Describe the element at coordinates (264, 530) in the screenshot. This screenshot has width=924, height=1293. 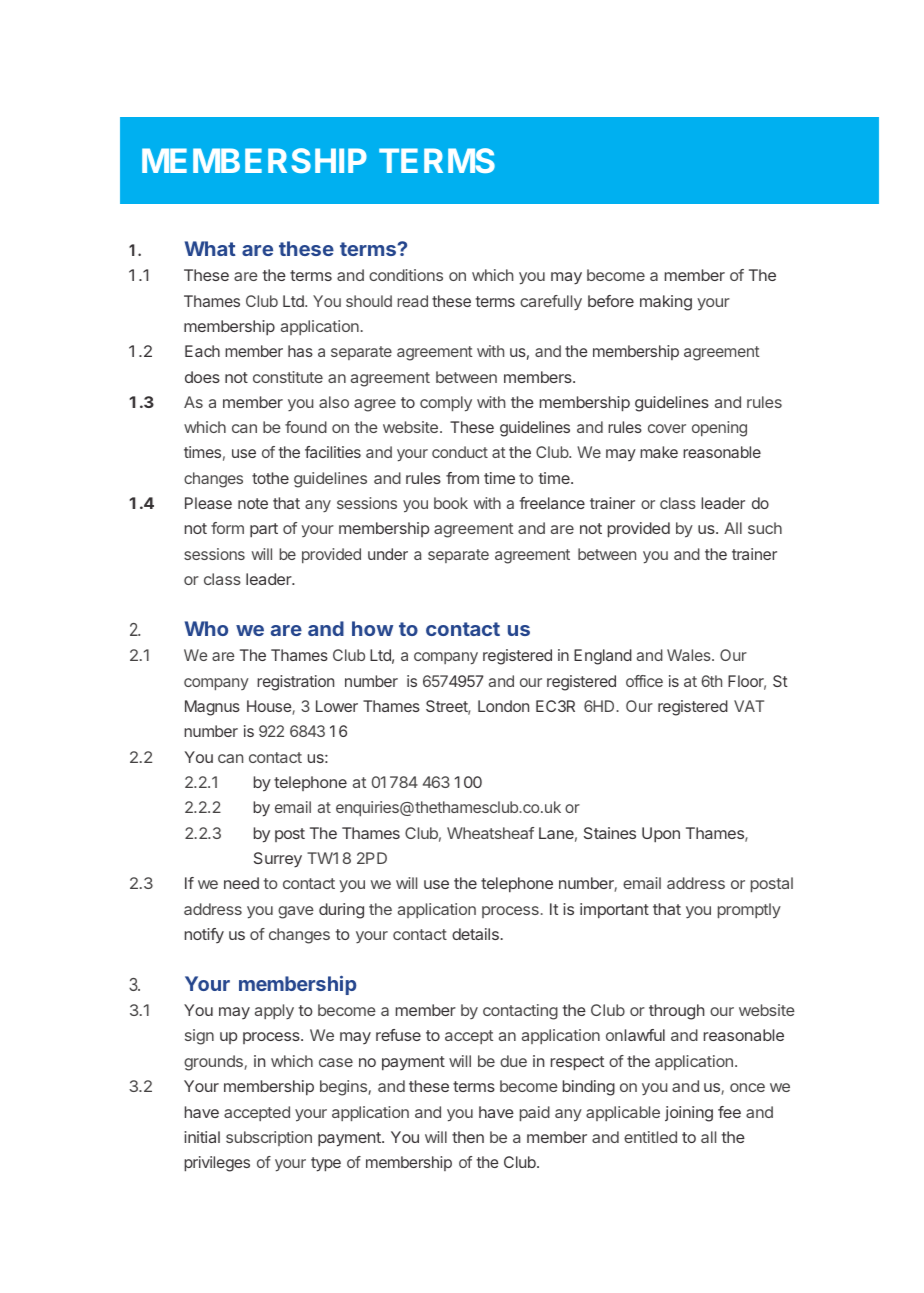
I see `part` at that location.
